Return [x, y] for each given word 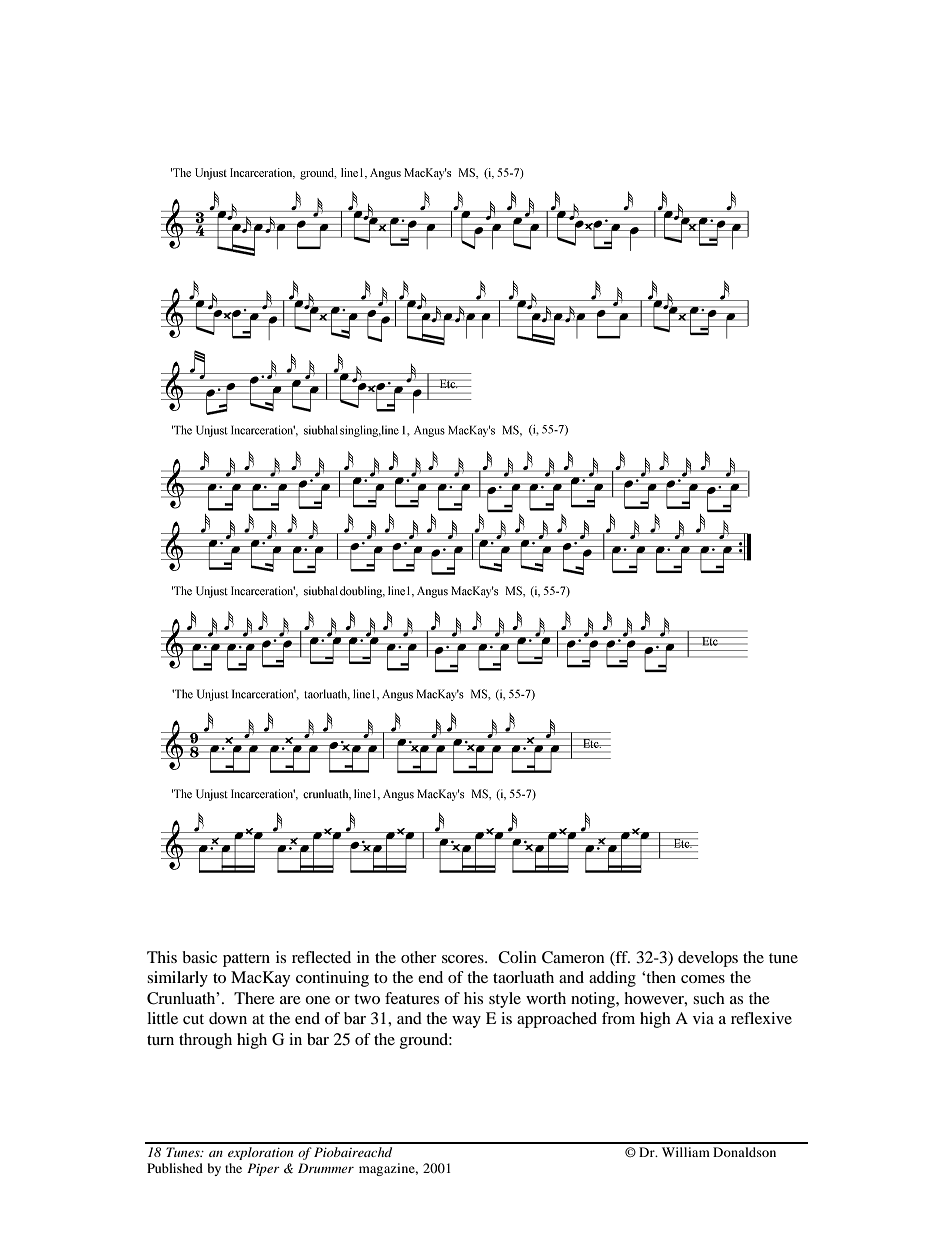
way [466, 1022]
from [618, 1018]
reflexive [761, 1018]
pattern [246, 960]
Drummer [326, 1168]
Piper [263, 1169]
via [703, 1018]
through [205, 1041]
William [686, 1152]
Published [175, 1168]
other [419, 957]
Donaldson [744, 1152]
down [228, 1018]
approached [557, 1020]
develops [708, 959]
